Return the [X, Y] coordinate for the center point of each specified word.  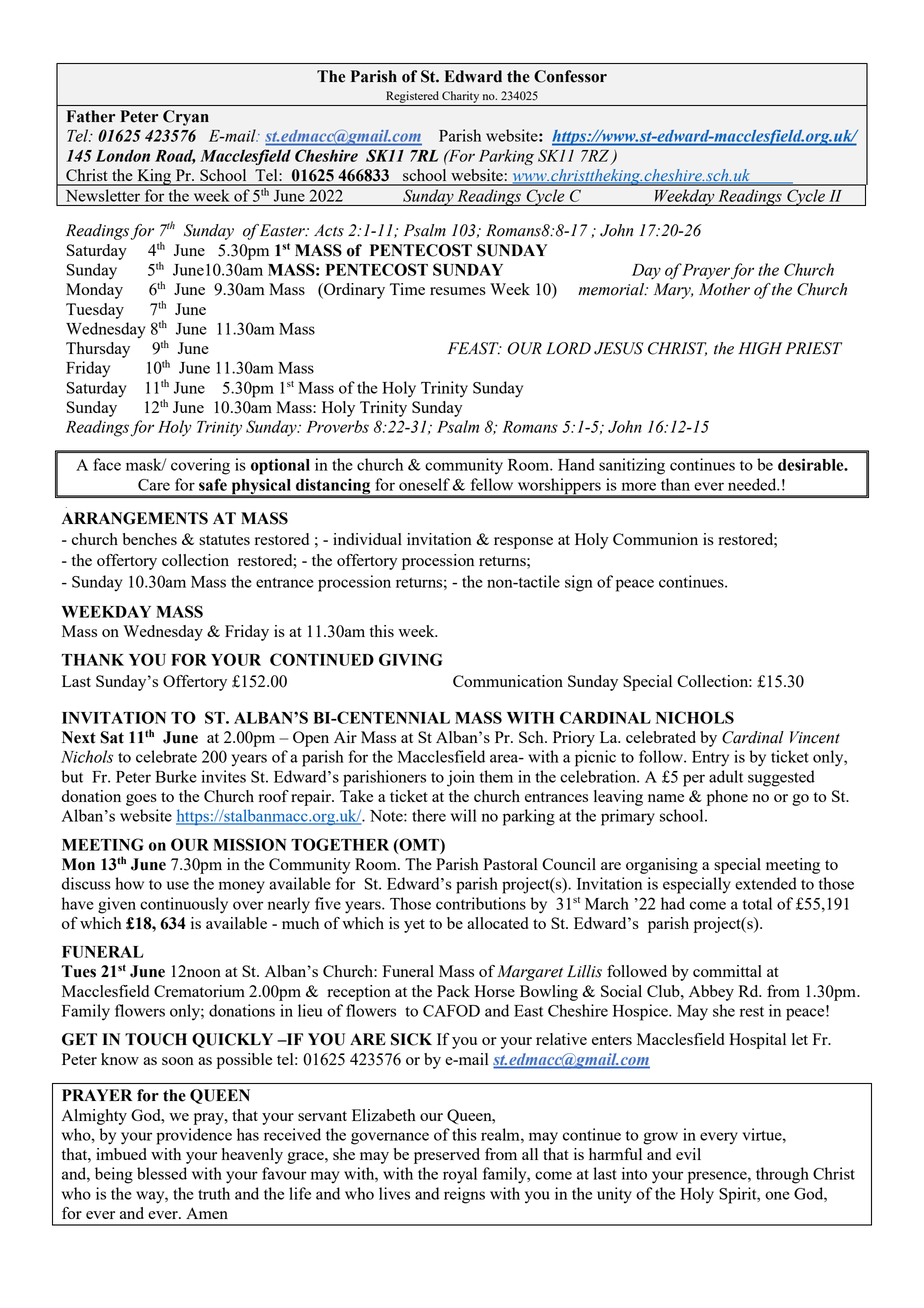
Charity [460, 97]
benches [149, 539]
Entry [710, 759]
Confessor [570, 76]
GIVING [410, 659]
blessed [162, 1173]
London [123, 155]
